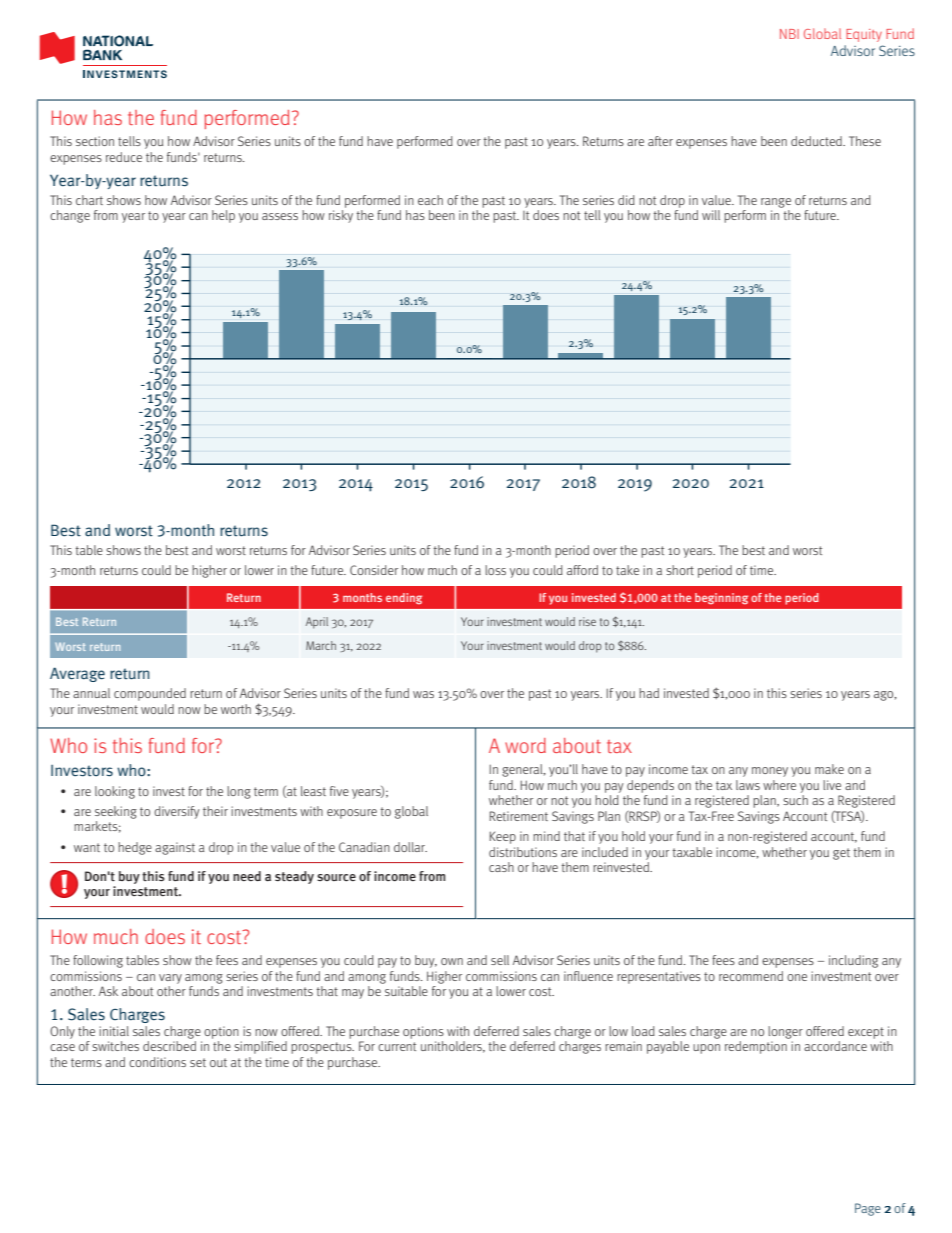 Image resolution: width=952 pixels, height=1233 pixels. What do you see at coordinates (404, 599) in the page?
I see `ending` at bounding box center [404, 599].
